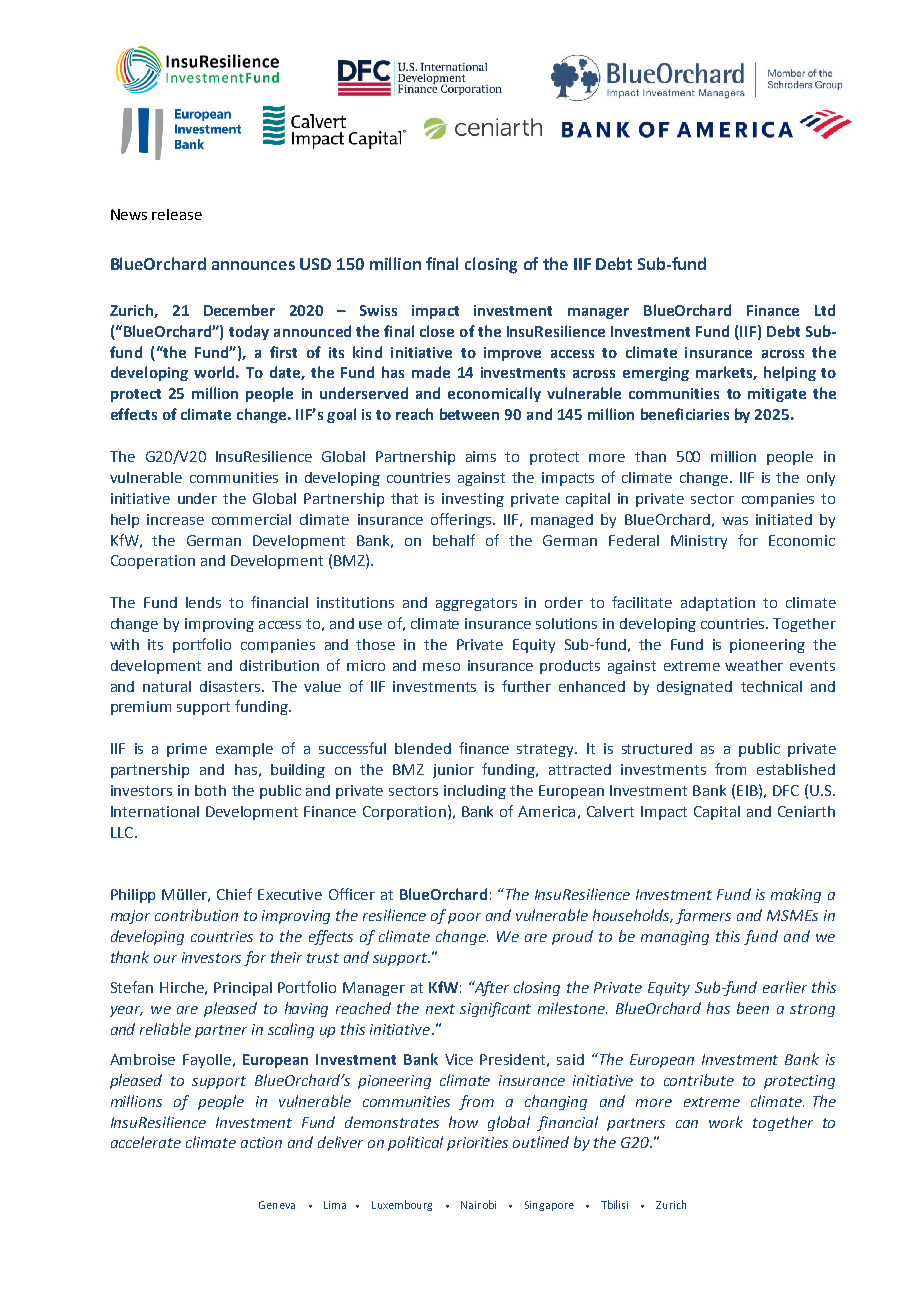 Image resolution: width=924 pixels, height=1308 pixels. What do you see at coordinates (234, 894) in the screenshot?
I see `Chief` at bounding box center [234, 894].
